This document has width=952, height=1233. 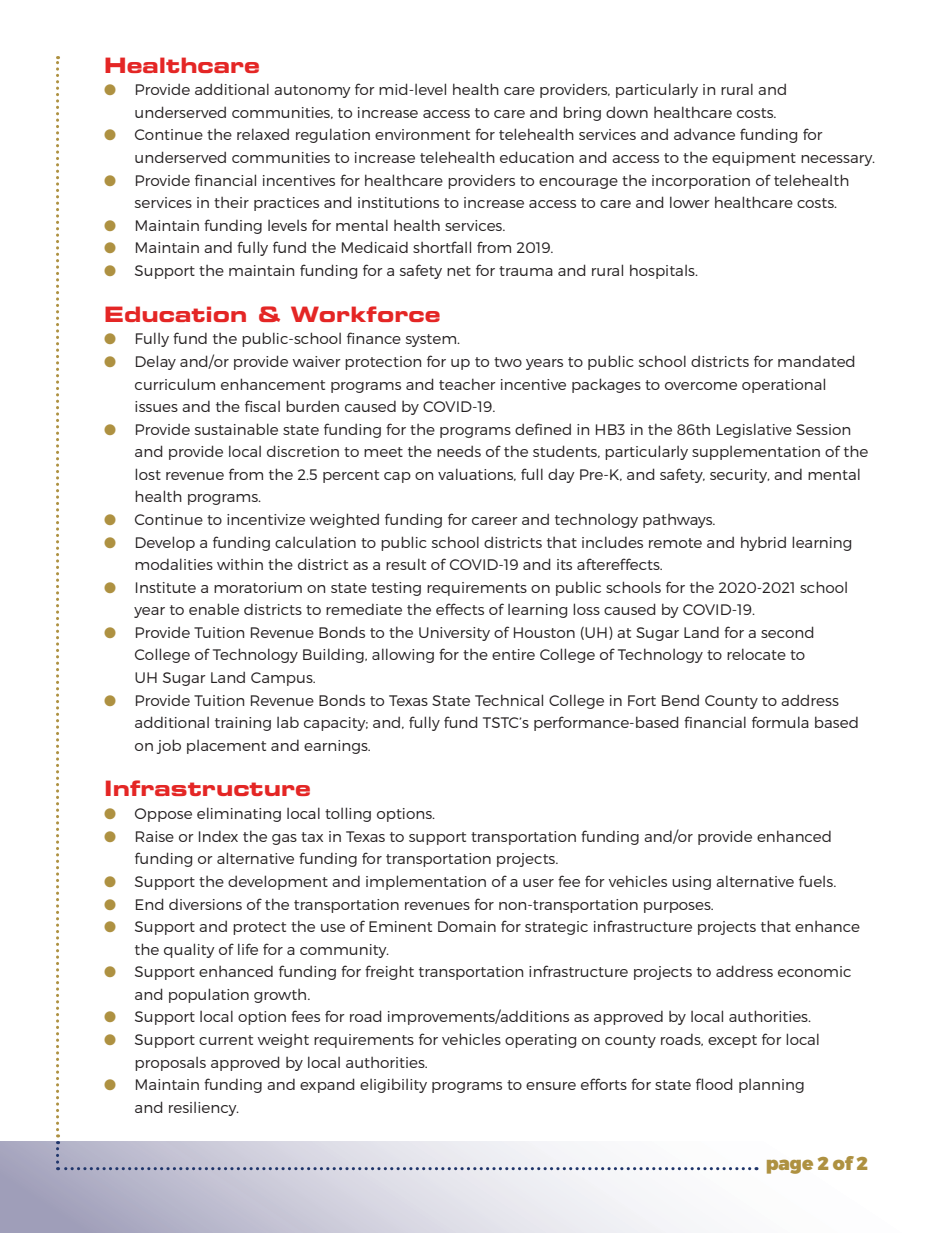 What do you see at coordinates (204, 1109) in the document?
I see `resiliency` at bounding box center [204, 1109].
